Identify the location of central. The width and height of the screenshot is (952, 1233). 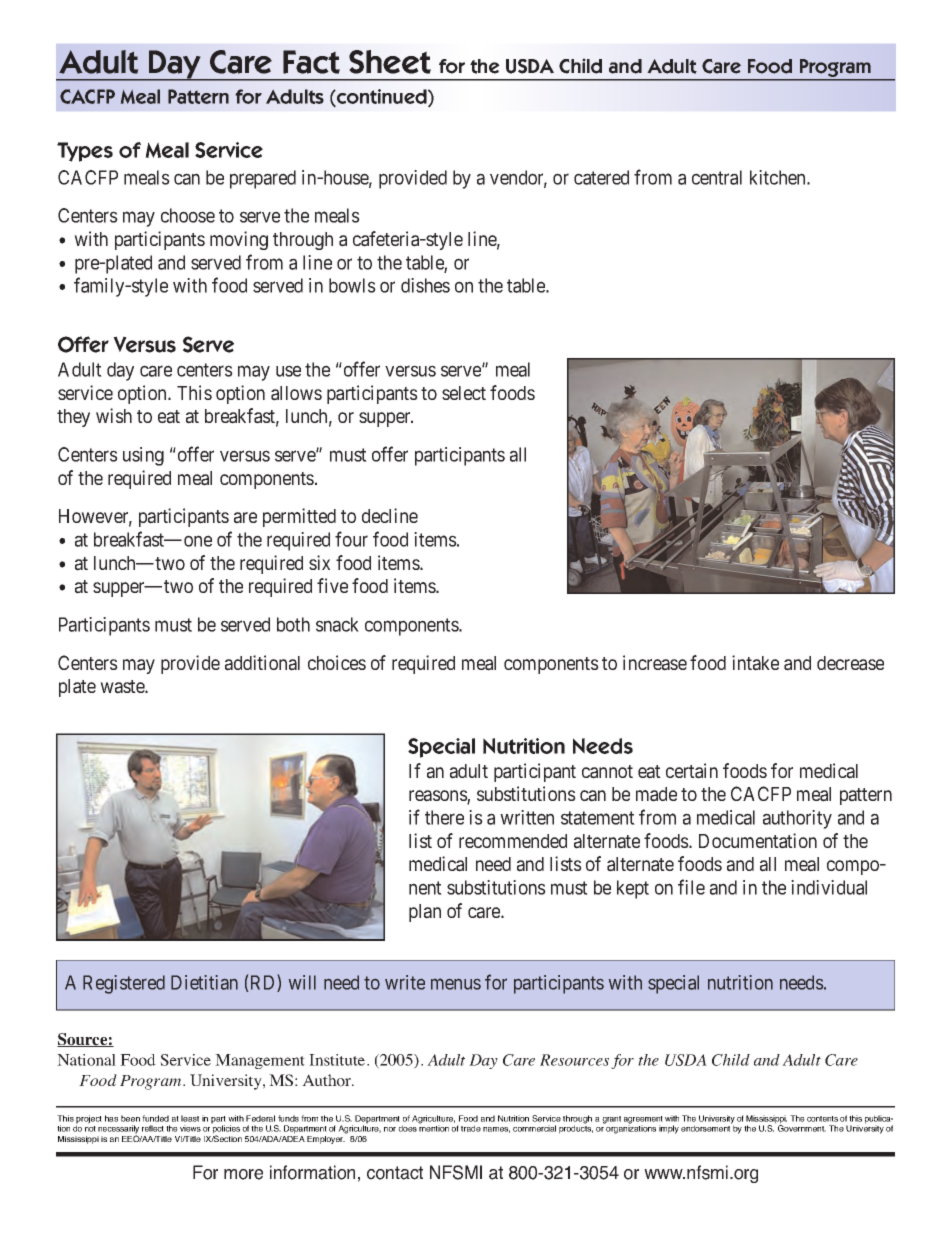
(717, 177).
